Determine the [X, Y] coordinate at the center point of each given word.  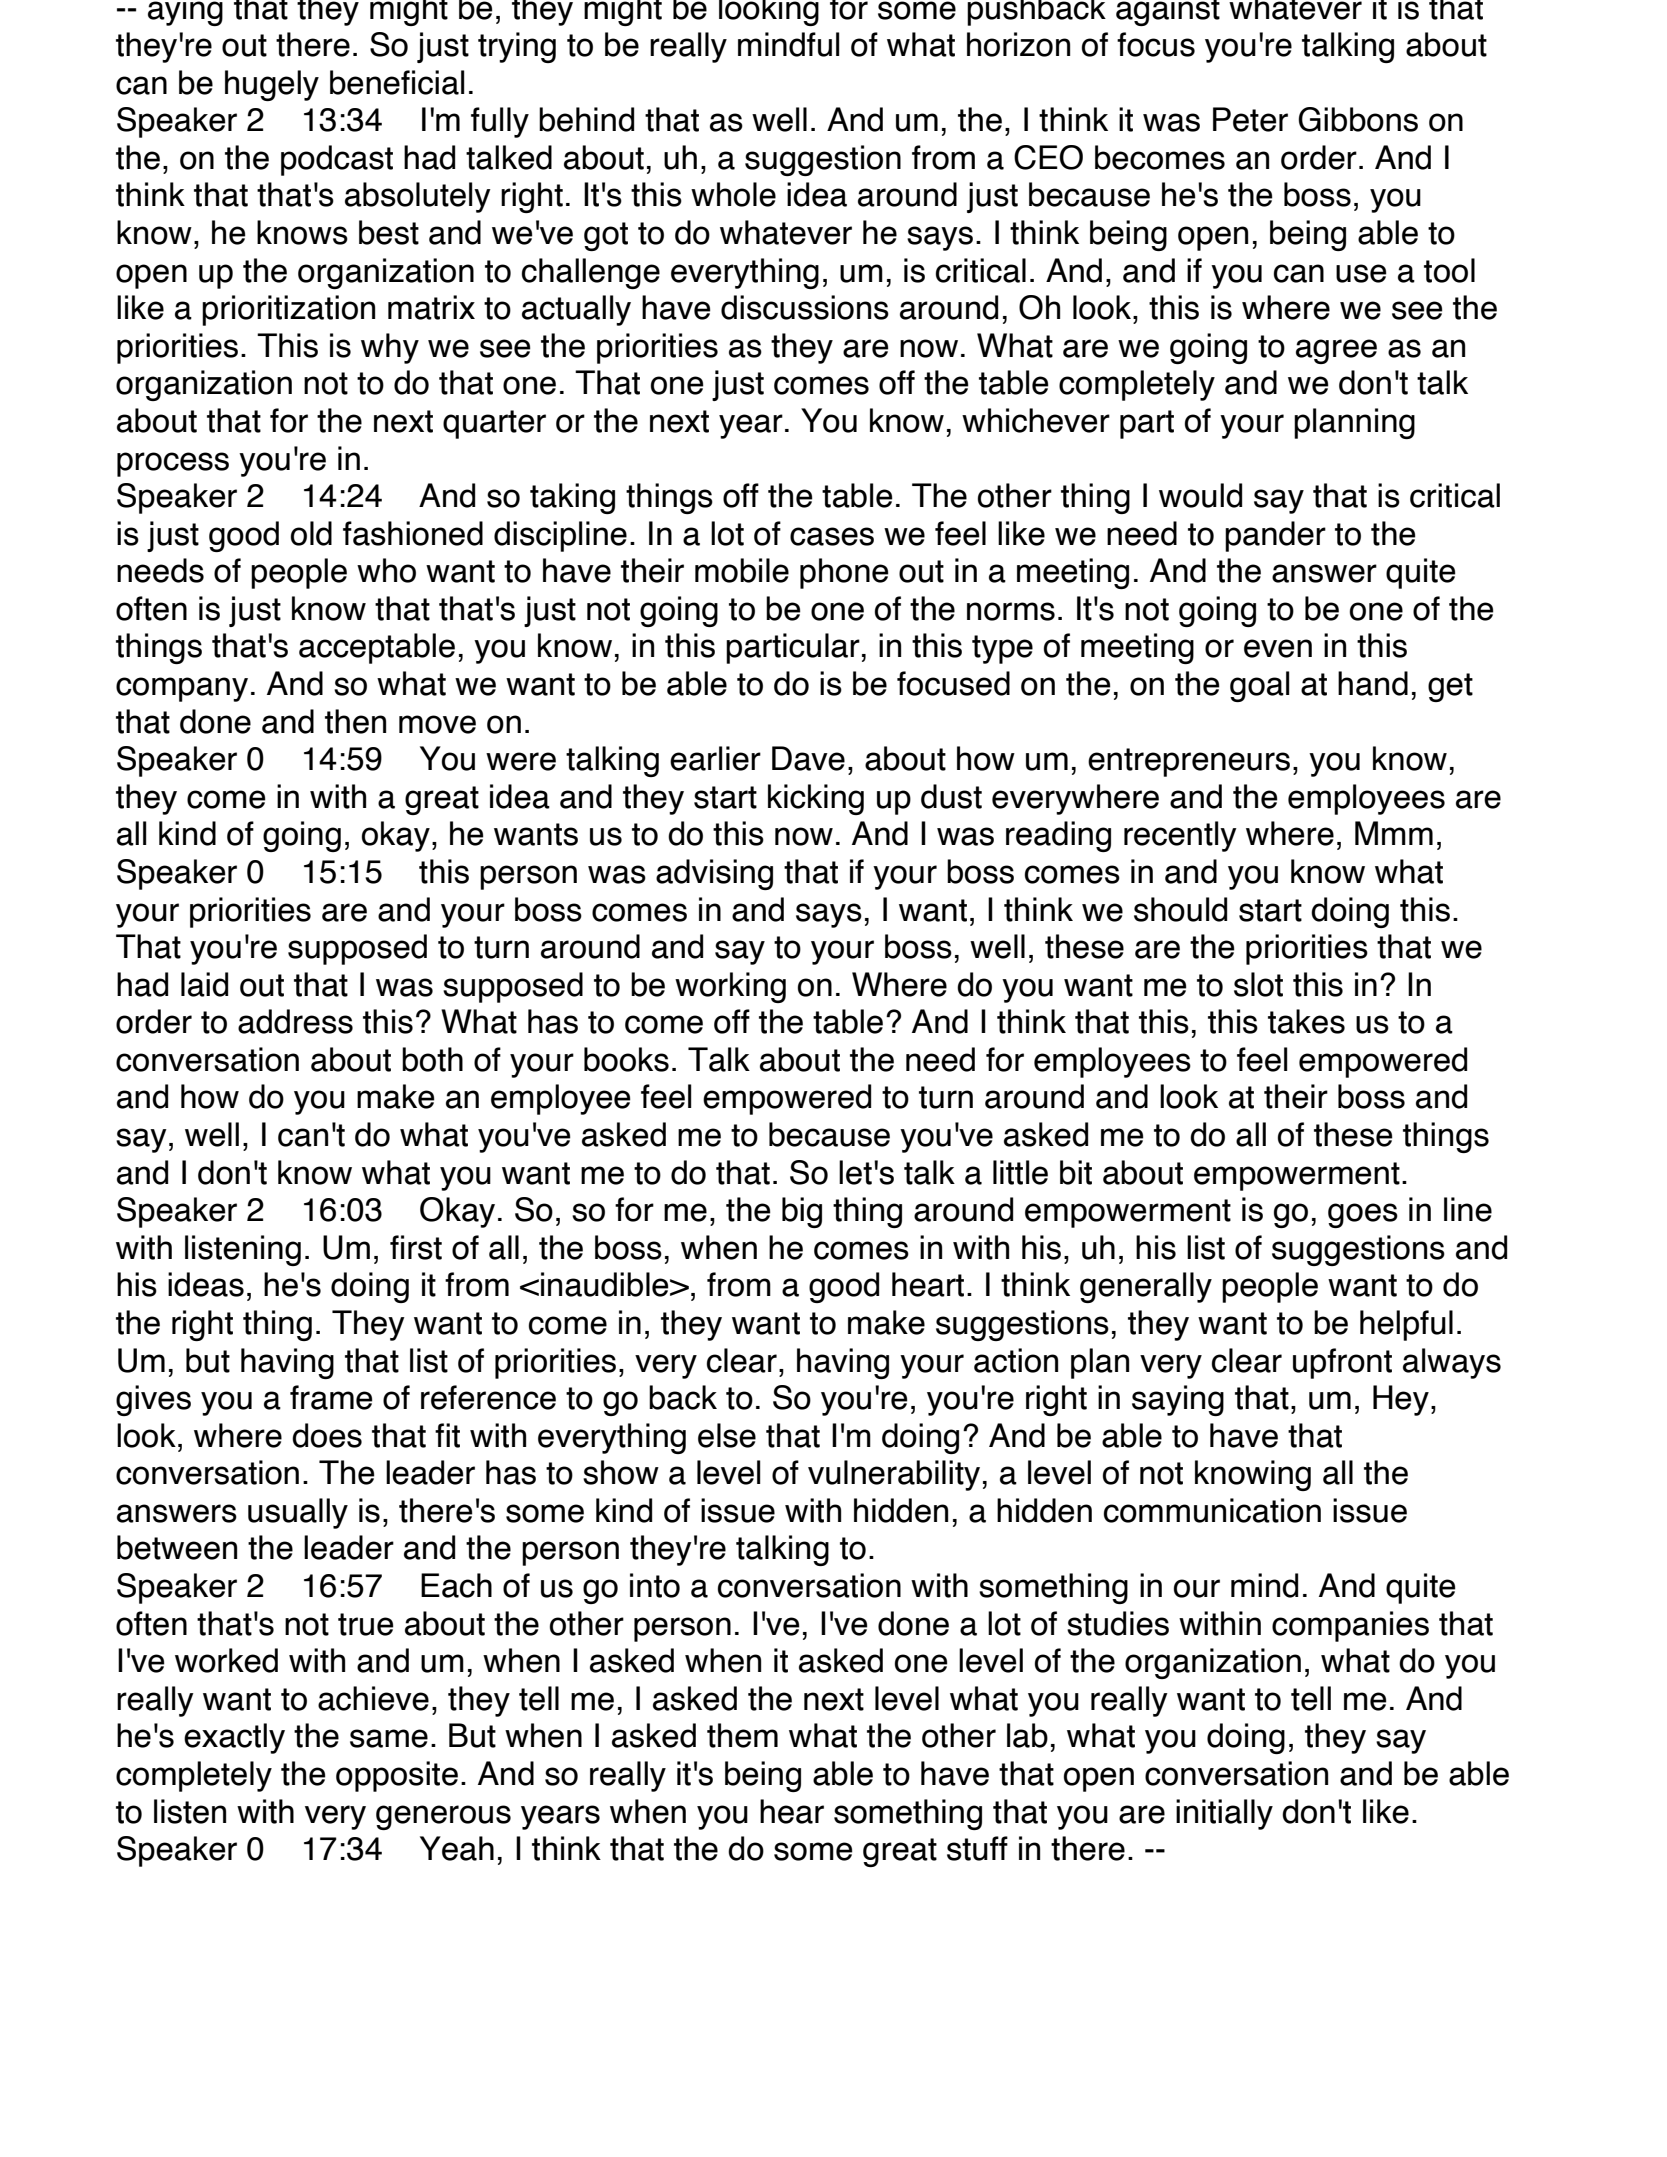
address [295, 1021]
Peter [1250, 119]
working [730, 987]
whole [733, 194]
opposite [397, 1776]
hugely [272, 85]
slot [1258, 984]
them [742, 1735]
